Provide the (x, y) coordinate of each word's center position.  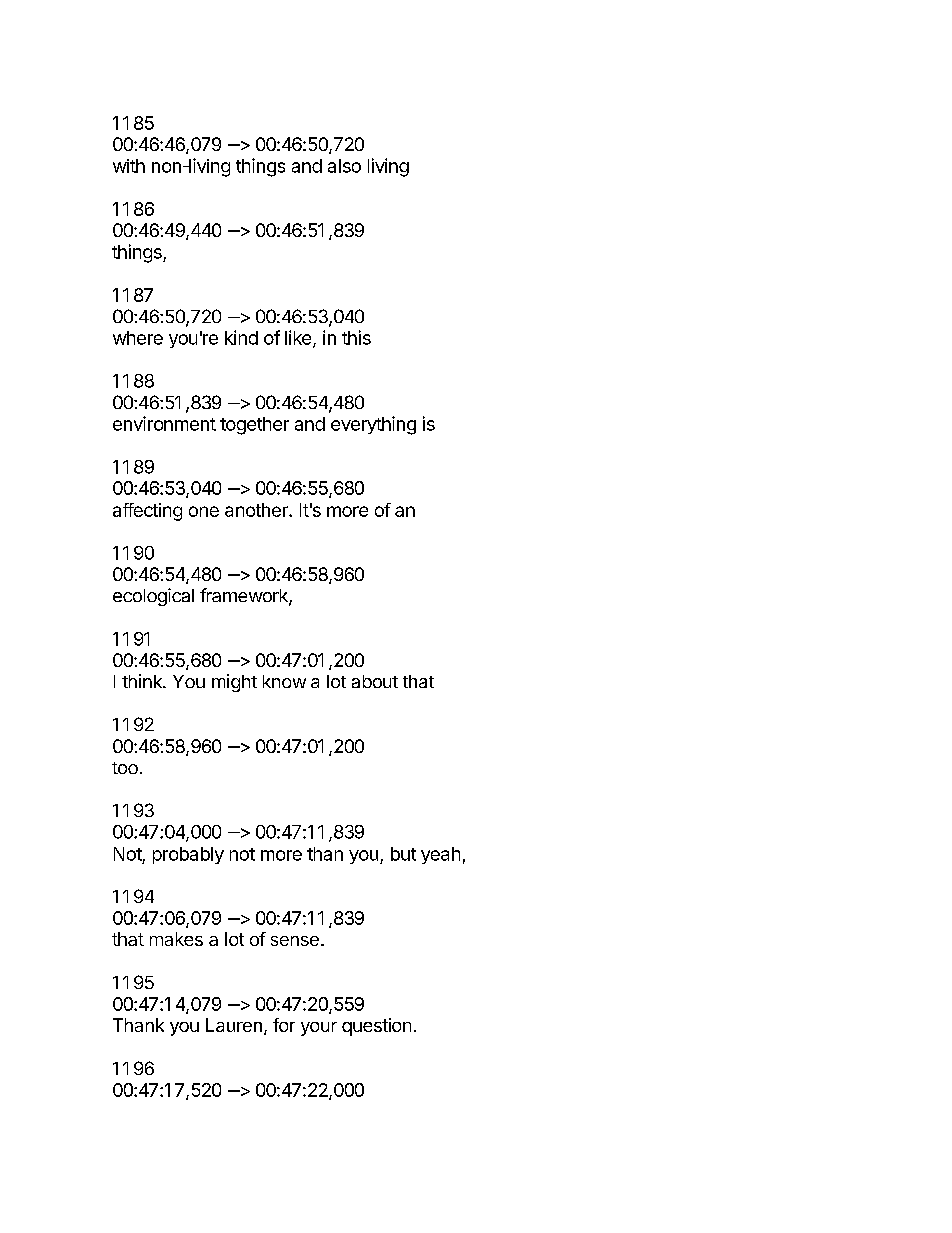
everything (373, 425)
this (356, 337)
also (344, 166)
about (375, 681)
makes (176, 939)
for (284, 1025)
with (129, 166)
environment (164, 423)
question (376, 1027)
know (284, 681)
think (143, 681)
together (254, 426)
